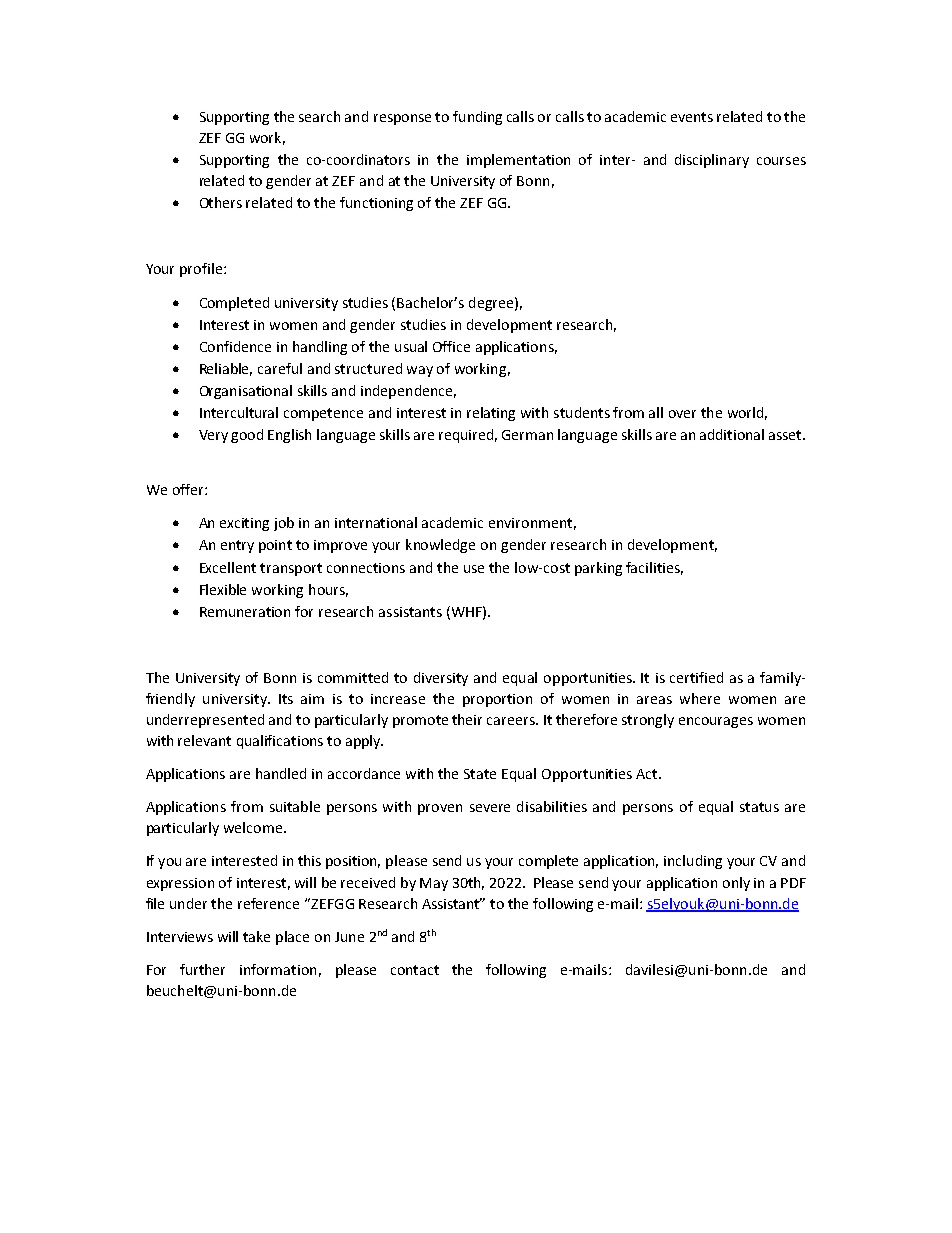 The height and width of the screenshot is (1233, 952). What do you see at coordinates (477, 118) in the screenshot?
I see `funding` at bounding box center [477, 118].
